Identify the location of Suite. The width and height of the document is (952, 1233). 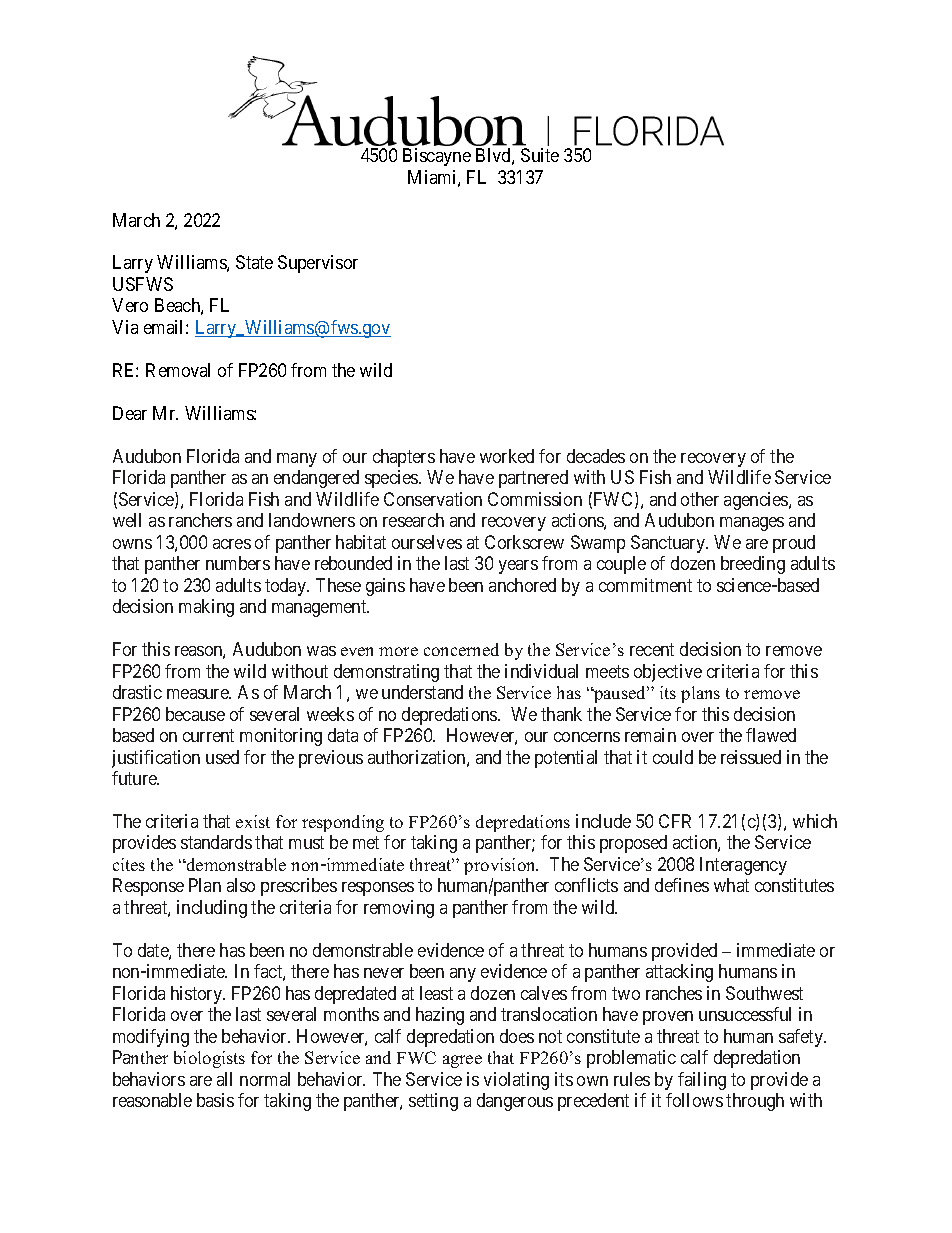
(540, 155).
